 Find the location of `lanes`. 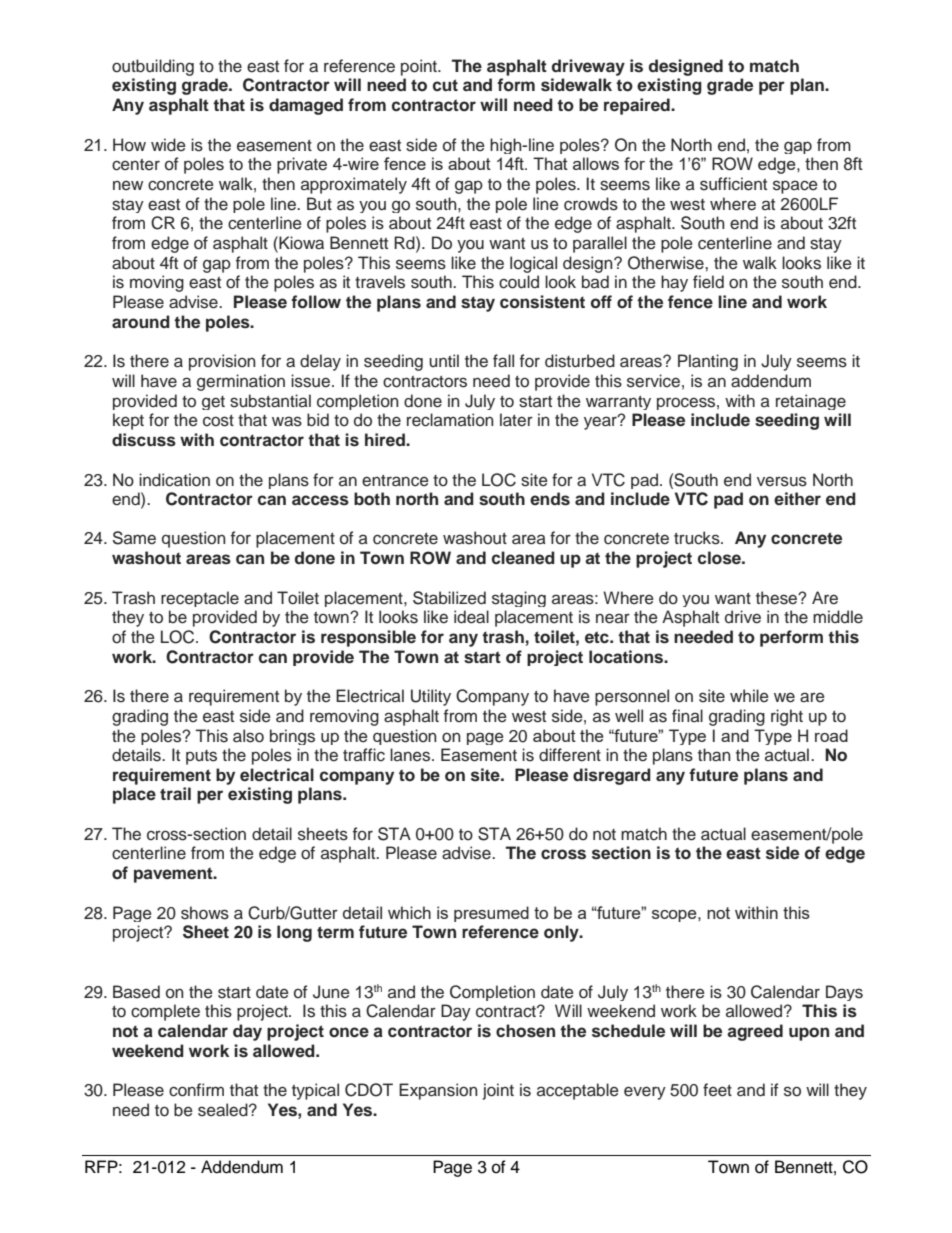

lanes is located at coordinates (411, 755).
